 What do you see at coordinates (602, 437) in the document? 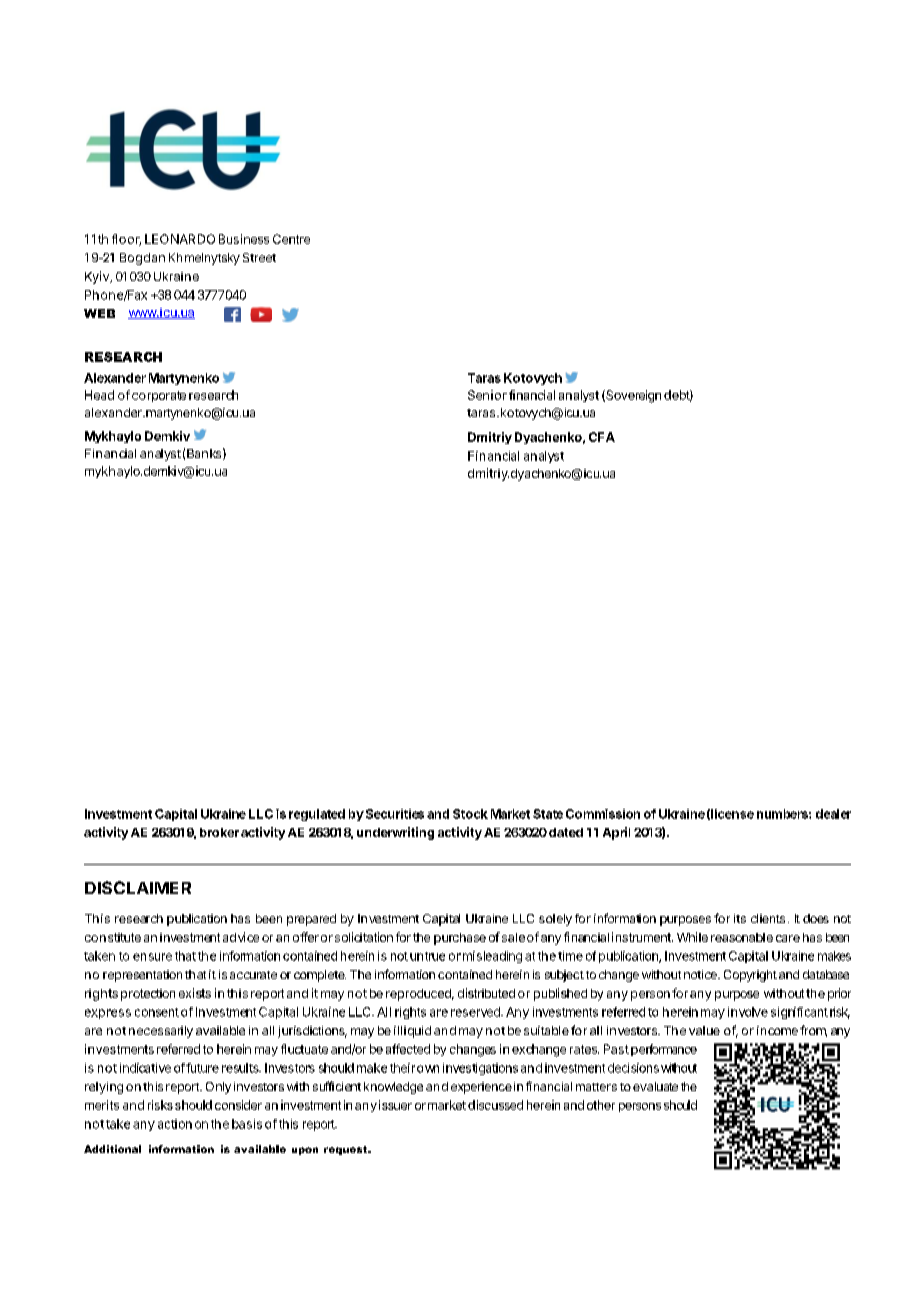
I see `CFA` at bounding box center [602, 437].
